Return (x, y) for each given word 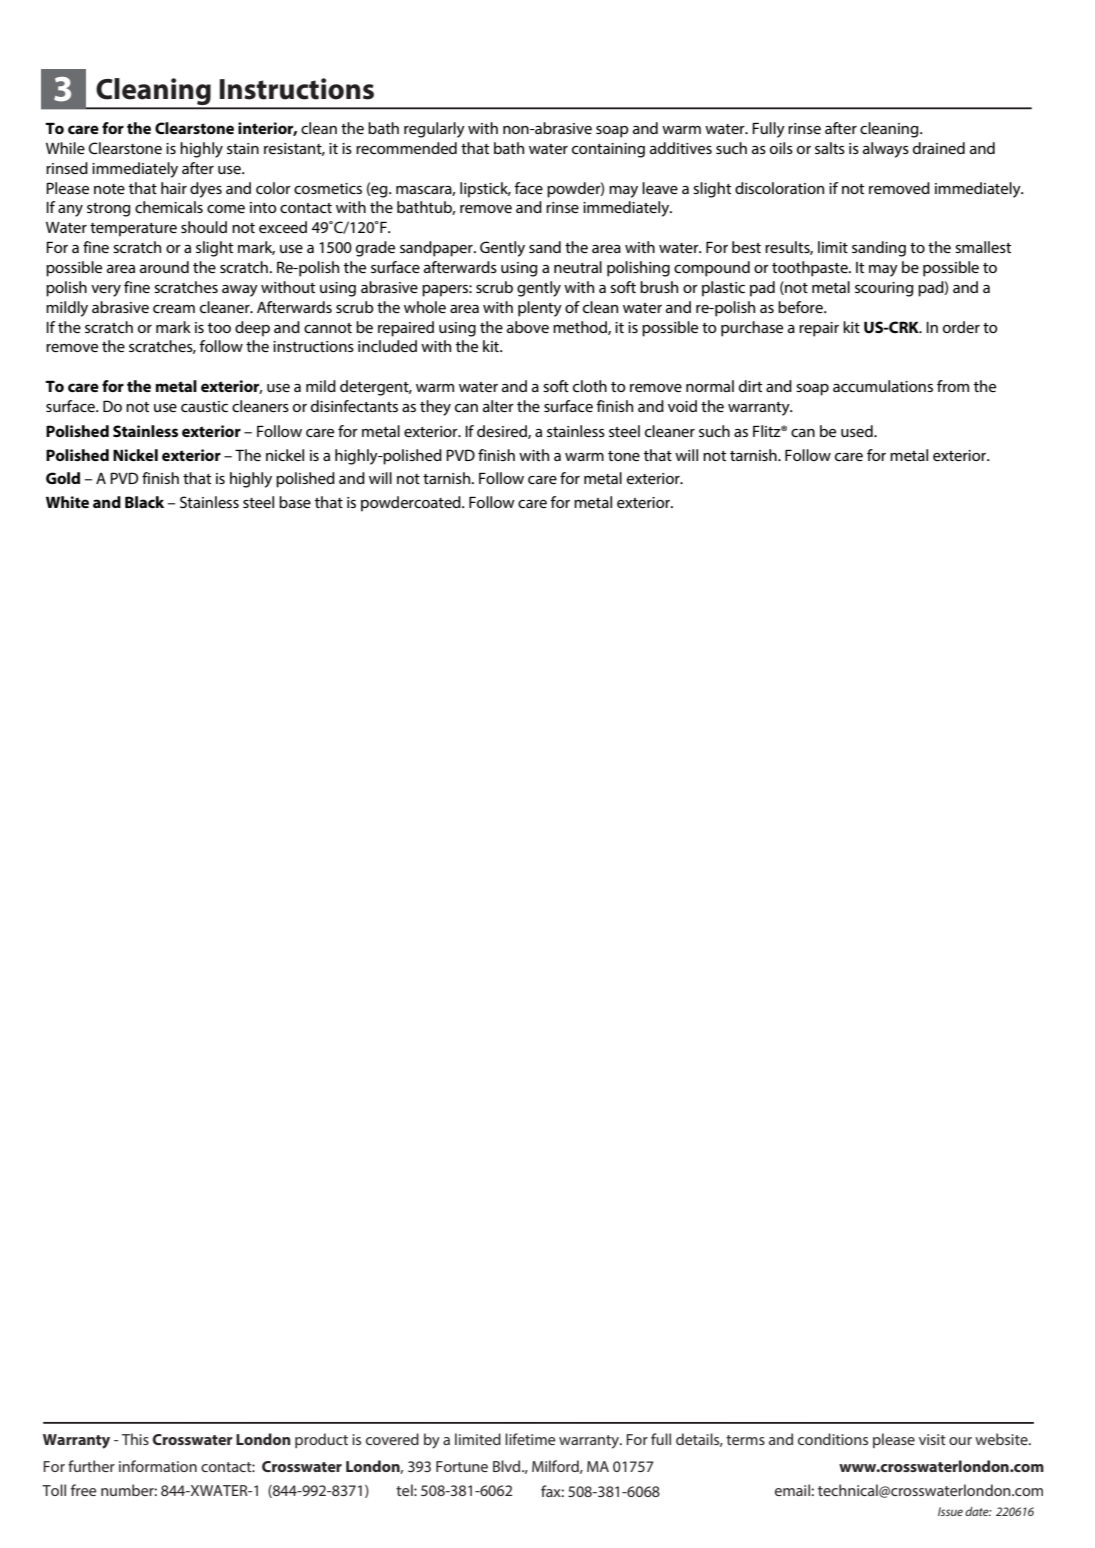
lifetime (530, 1439)
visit (932, 1439)
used (858, 431)
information (158, 1466)
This (135, 1439)
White (67, 502)
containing (608, 150)
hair (174, 188)
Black (144, 502)
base (295, 502)
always (886, 150)
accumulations (883, 386)
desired (503, 432)
